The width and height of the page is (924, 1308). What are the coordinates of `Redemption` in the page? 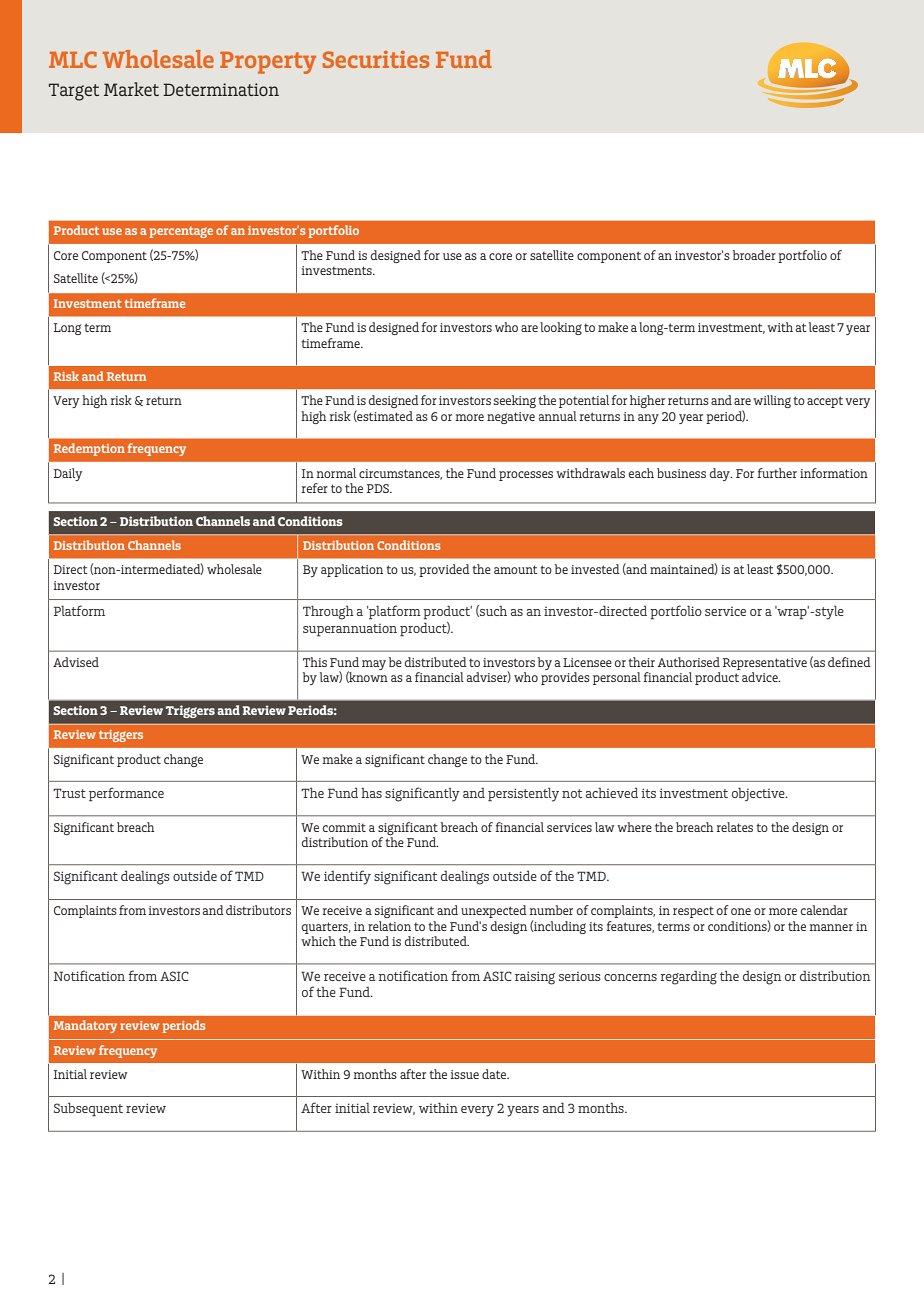 It's located at (89, 449).
